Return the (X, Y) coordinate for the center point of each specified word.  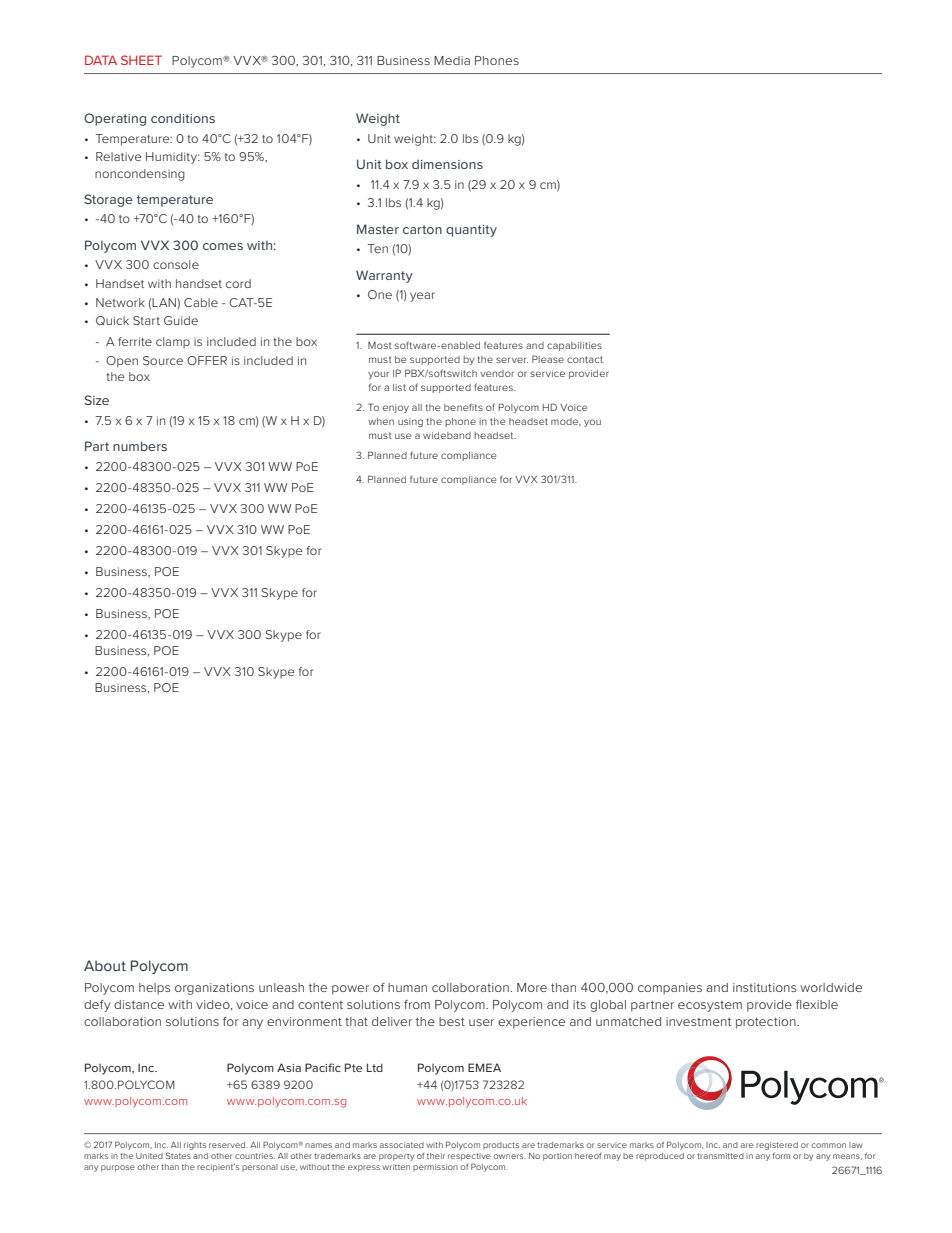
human (407, 987)
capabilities (574, 346)
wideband (447, 435)
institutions (765, 987)
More (532, 987)
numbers (140, 446)
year (422, 297)
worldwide (831, 987)
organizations (214, 989)
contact (585, 359)
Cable (201, 302)
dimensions (447, 164)
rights (195, 1146)
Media (452, 60)
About (105, 965)
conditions (183, 118)
